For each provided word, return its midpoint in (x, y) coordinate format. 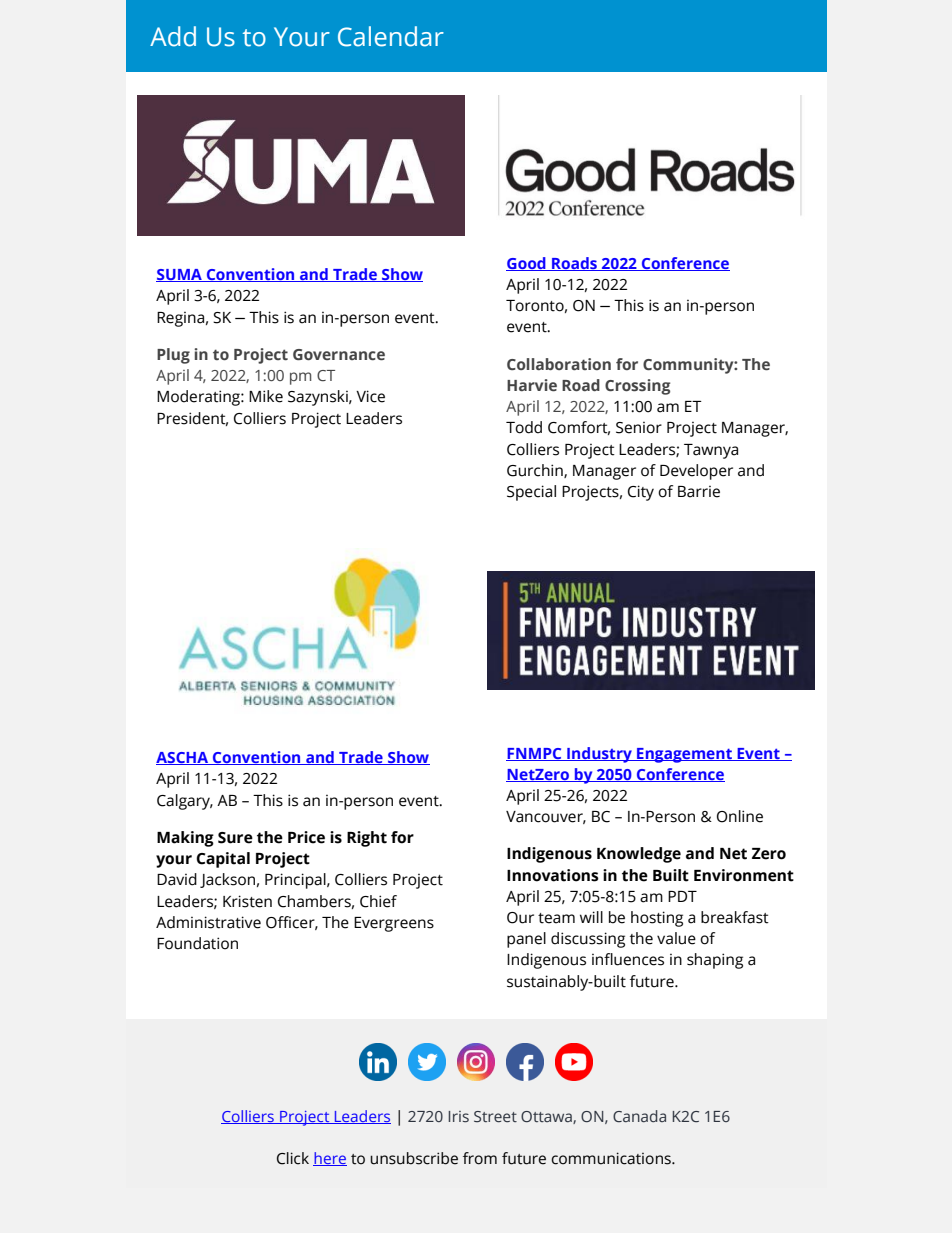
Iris (459, 1117)
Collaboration (559, 364)
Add (173, 36)
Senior (639, 428)
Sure (235, 838)
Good (527, 264)
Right (367, 839)
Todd (524, 427)
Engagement (684, 755)
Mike (266, 396)
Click (293, 1158)
